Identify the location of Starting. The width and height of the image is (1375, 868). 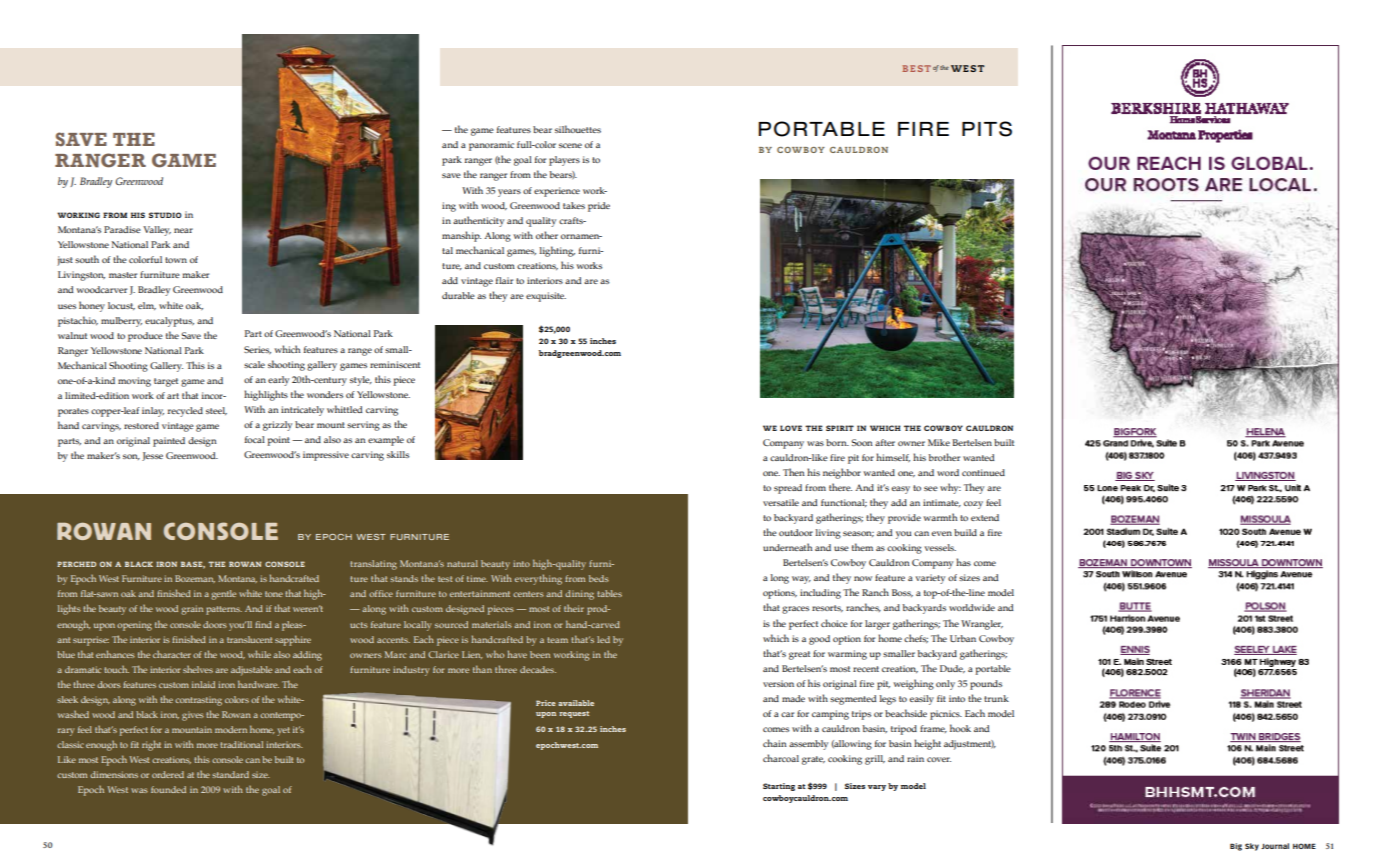
(779, 787).
